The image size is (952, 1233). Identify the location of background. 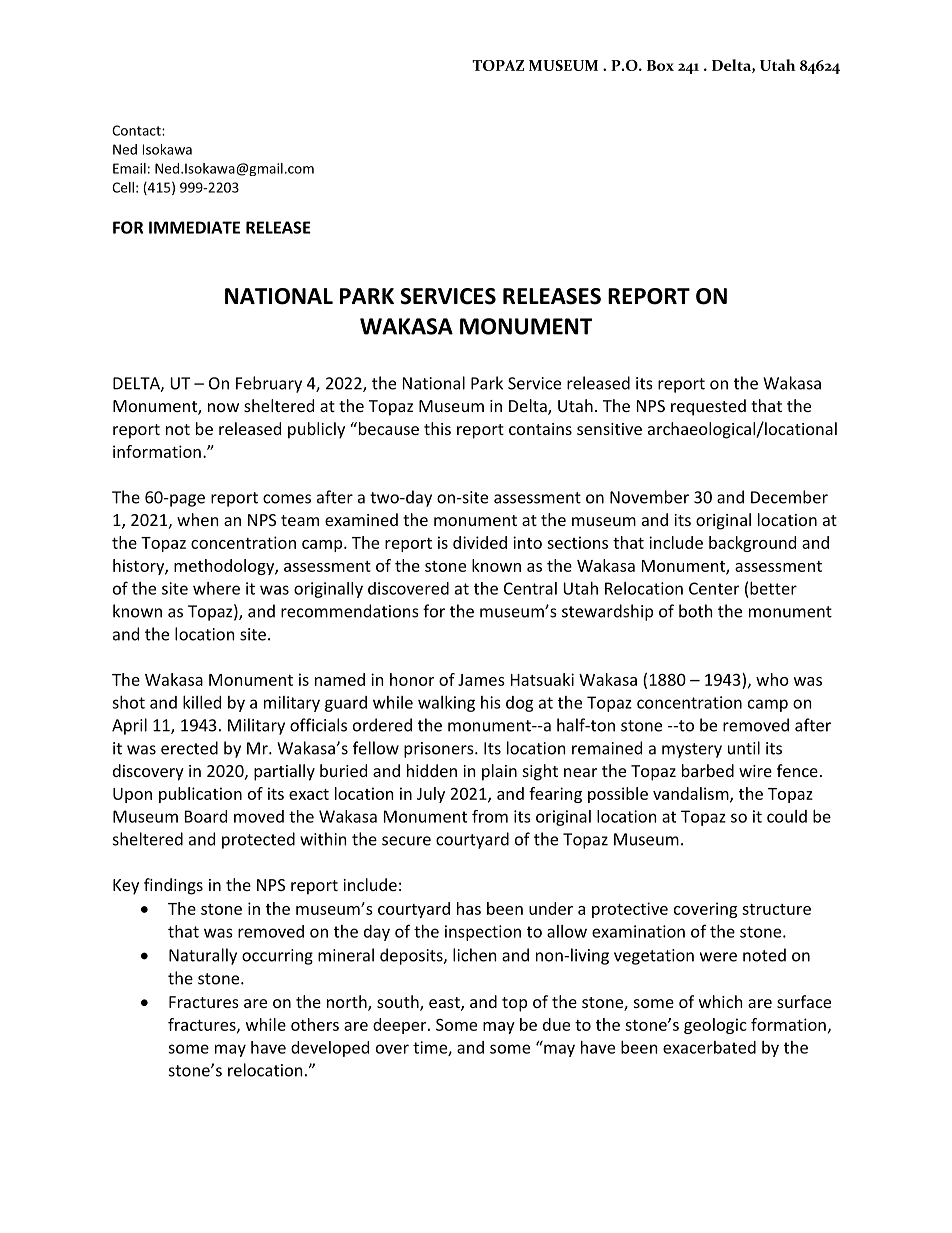
(752, 544).
